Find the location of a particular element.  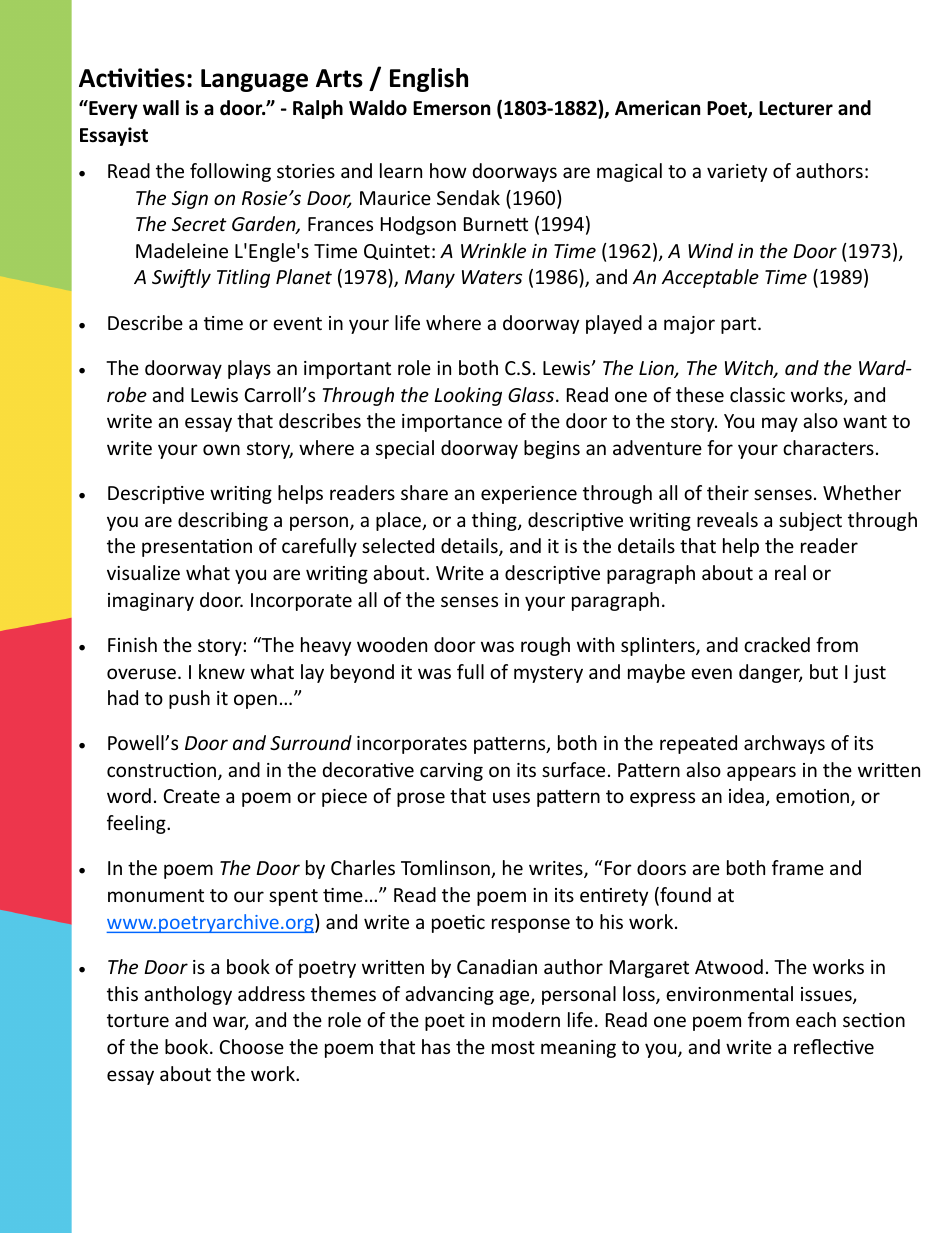

each is located at coordinates (816, 1019).
